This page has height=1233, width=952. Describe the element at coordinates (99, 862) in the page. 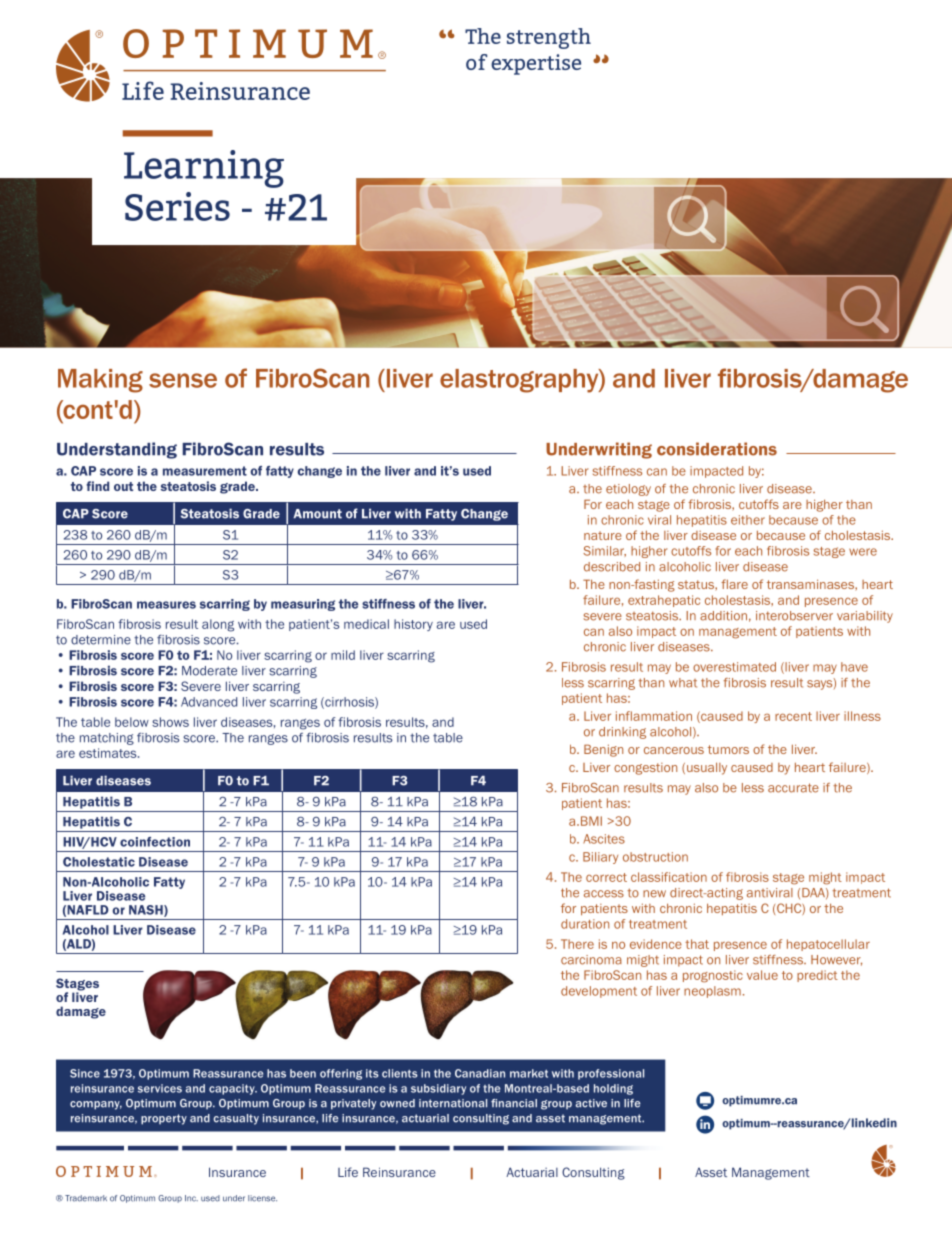

I see `Cholestatic` at that location.
